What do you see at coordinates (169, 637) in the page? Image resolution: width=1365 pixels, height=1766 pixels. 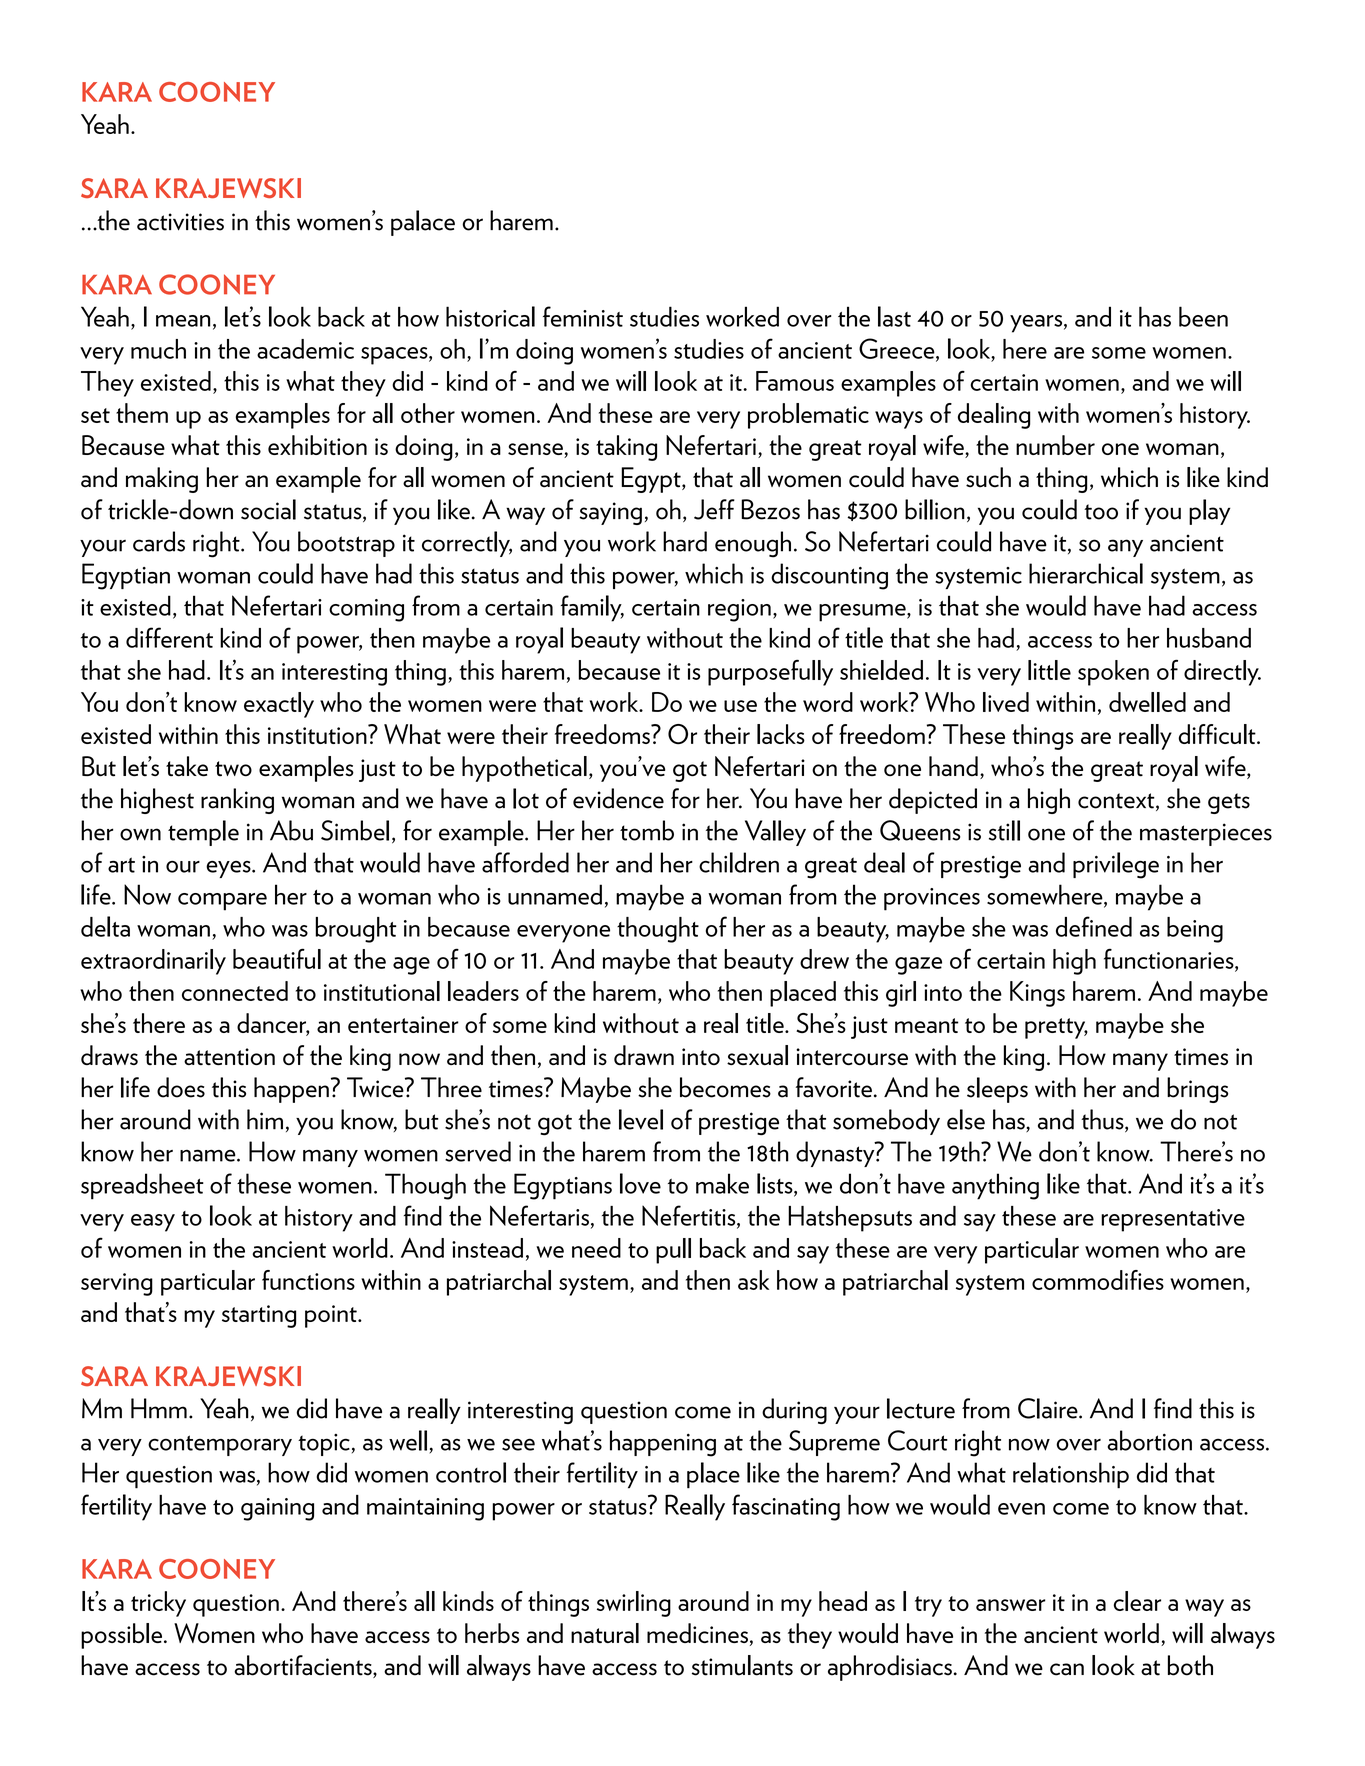 I see `different` at bounding box center [169, 637].
